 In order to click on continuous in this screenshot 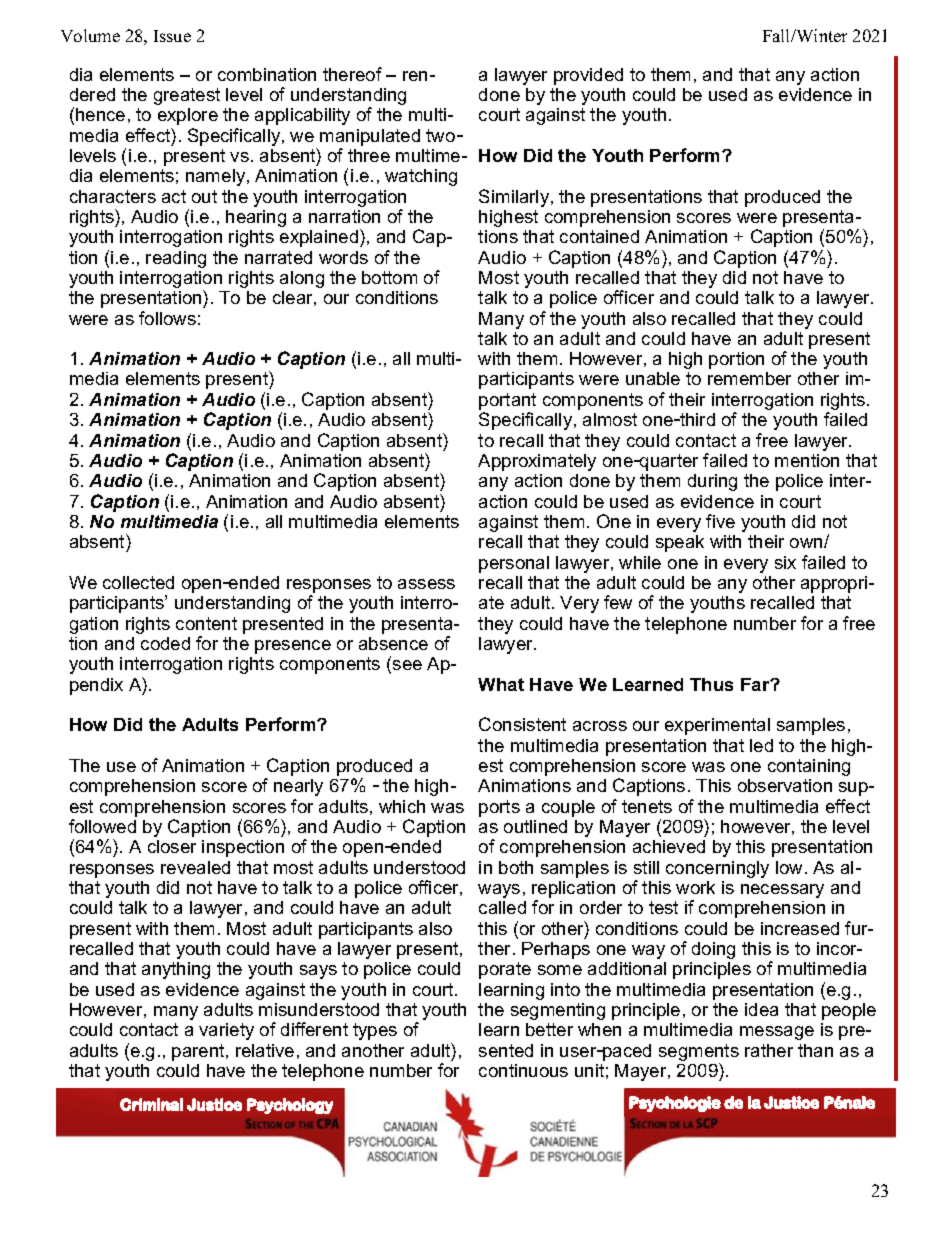, I will do `click(523, 1070)`.
